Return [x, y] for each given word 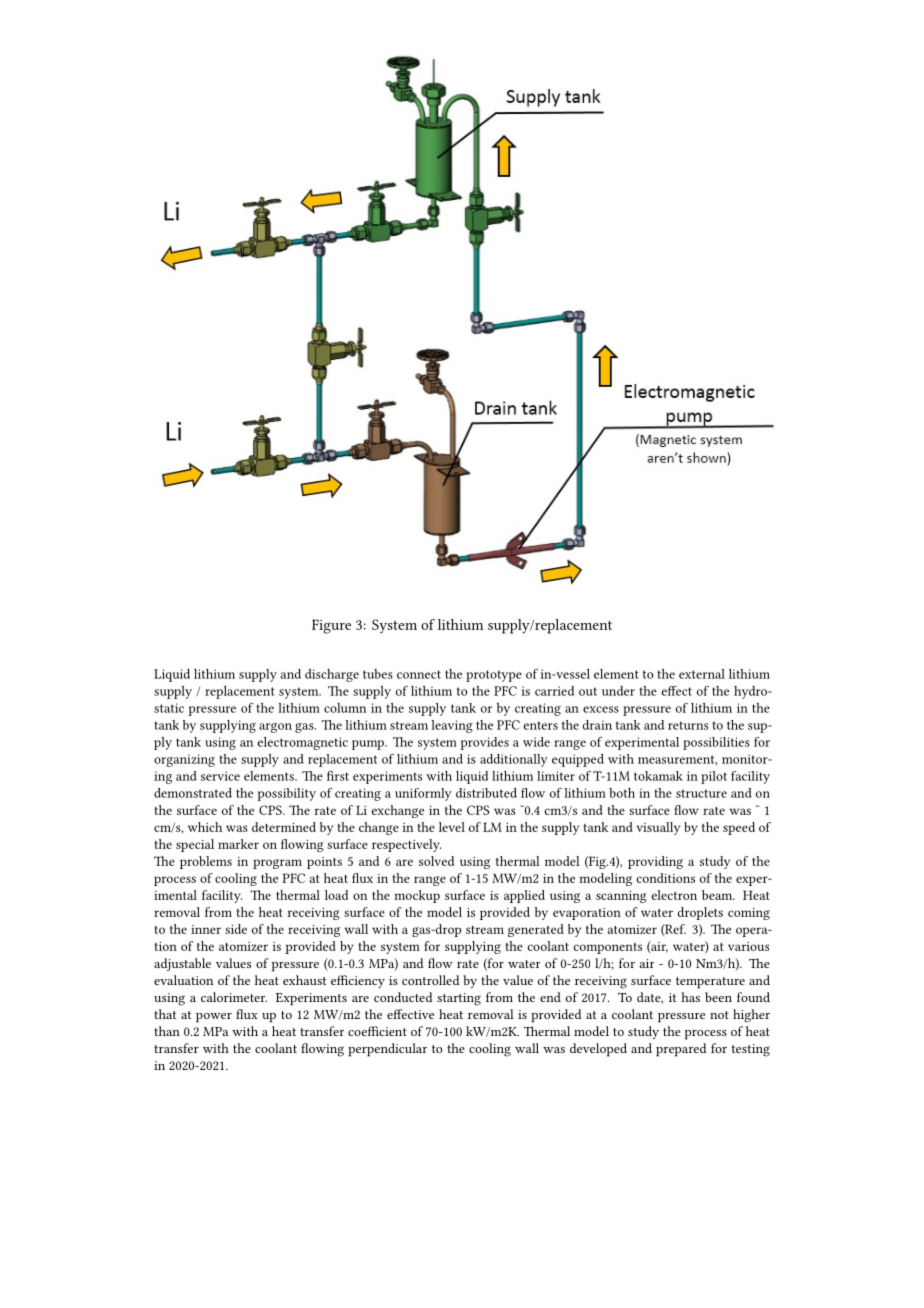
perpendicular [387, 1050]
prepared [681, 1050]
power [214, 1018]
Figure [331, 626]
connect [419, 674]
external [702, 674]
